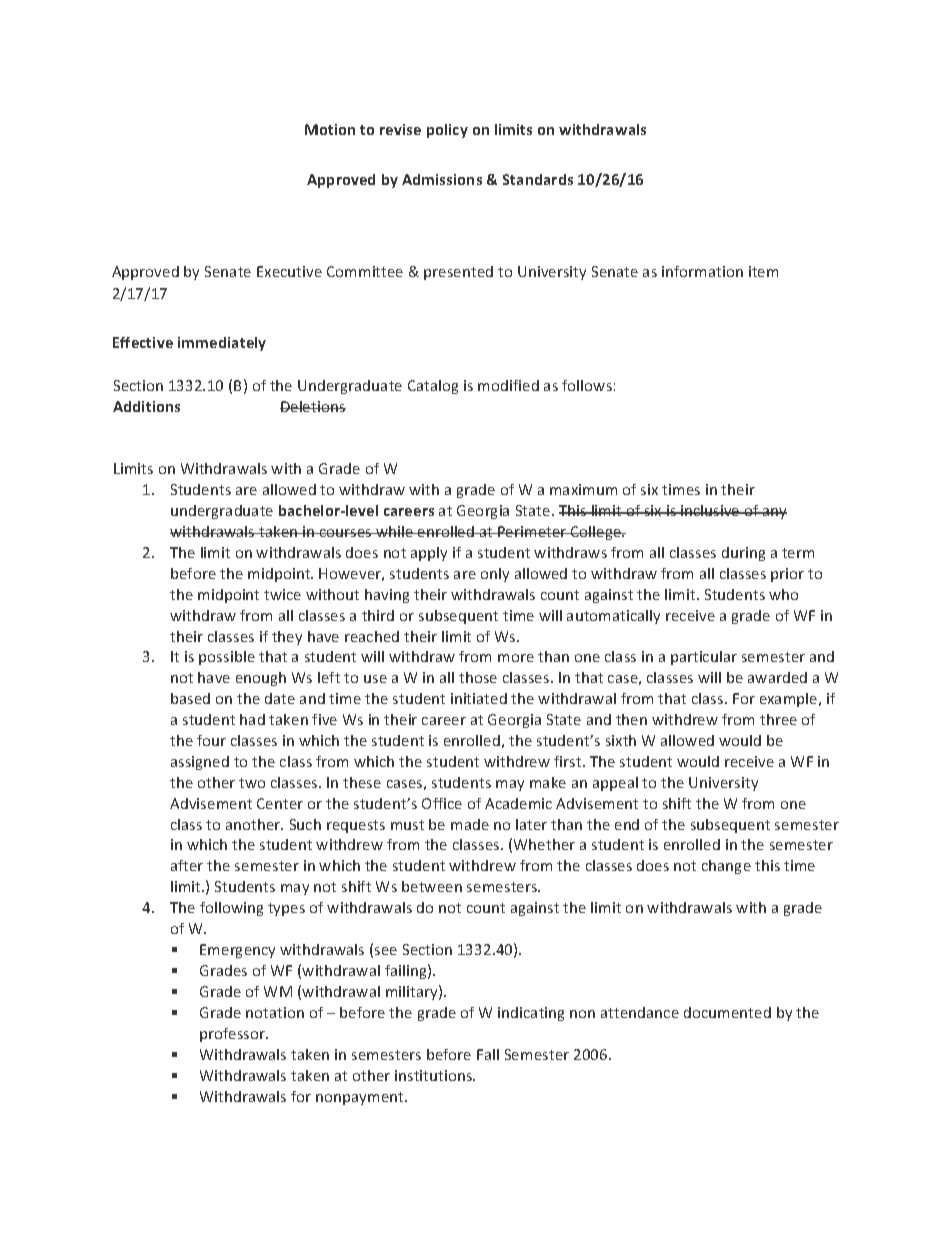 Image resolution: width=952 pixels, height=1233 pixels. What do you see at coordinates (146, 406) in the page?
I see `Additions` at bounding box center [146, 406].
